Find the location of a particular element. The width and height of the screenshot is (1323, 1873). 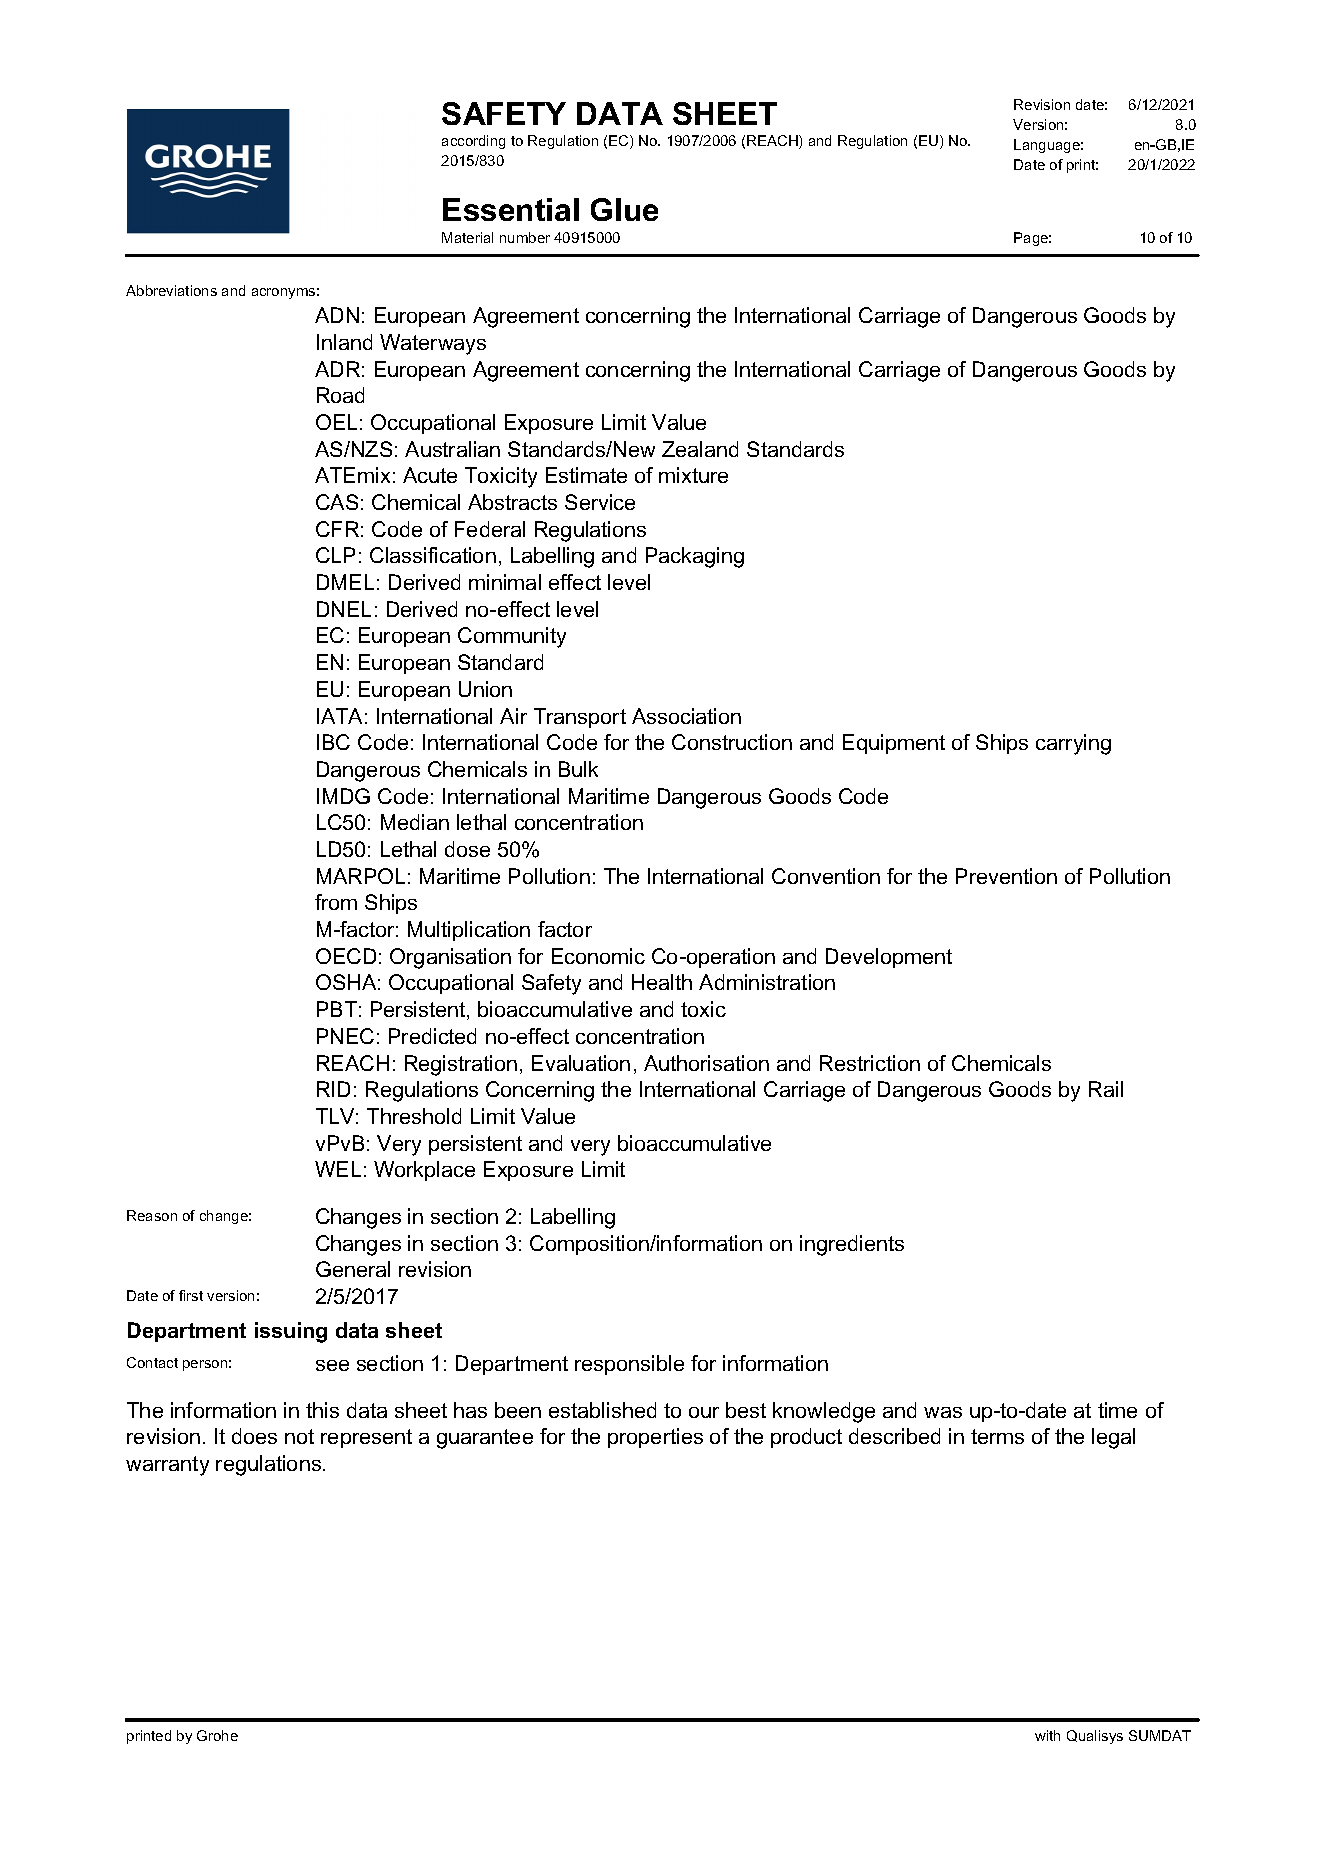

Abbreviations is located at coordinates (171, 290).
